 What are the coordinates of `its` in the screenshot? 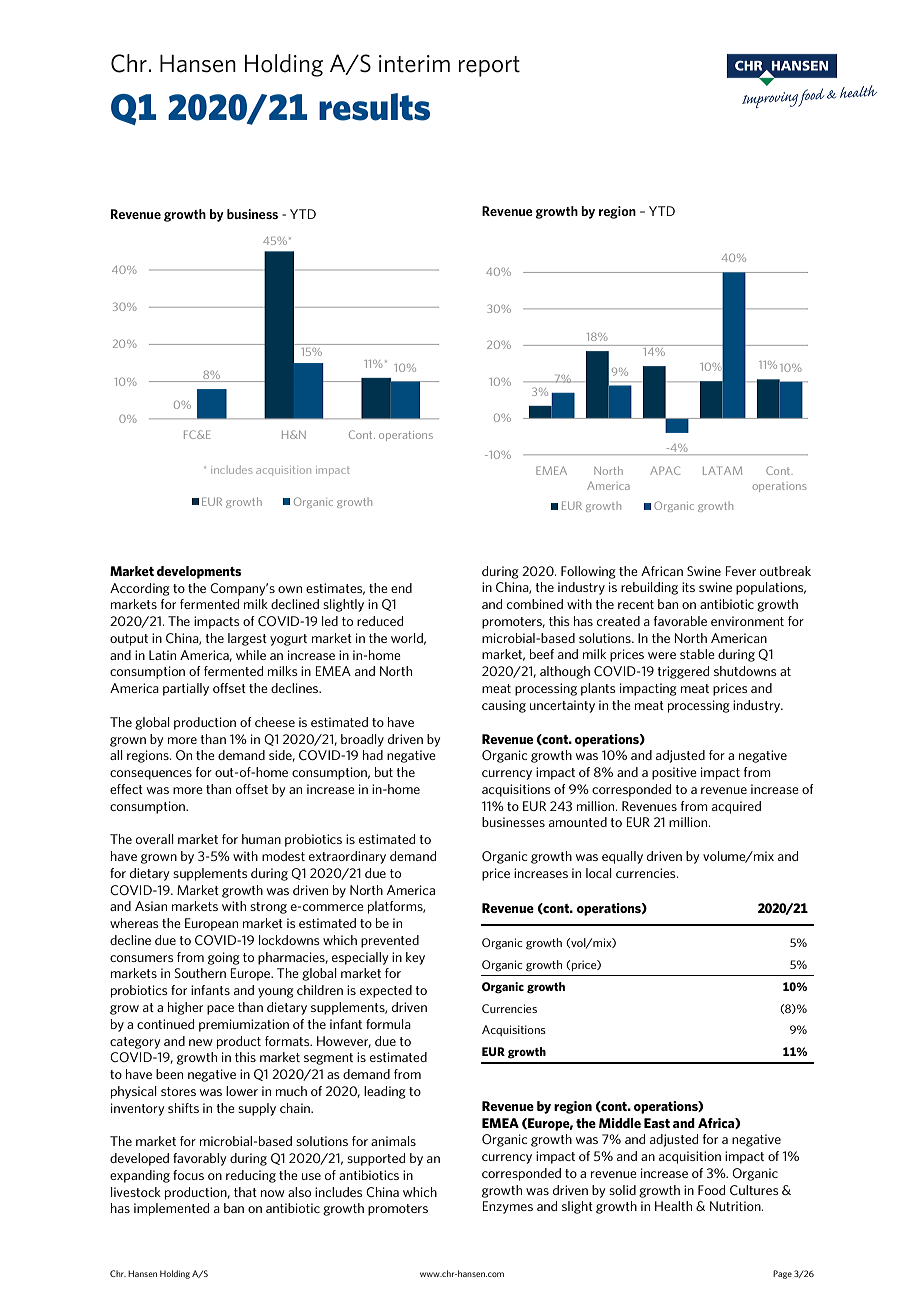 It's located at (688, 587).
